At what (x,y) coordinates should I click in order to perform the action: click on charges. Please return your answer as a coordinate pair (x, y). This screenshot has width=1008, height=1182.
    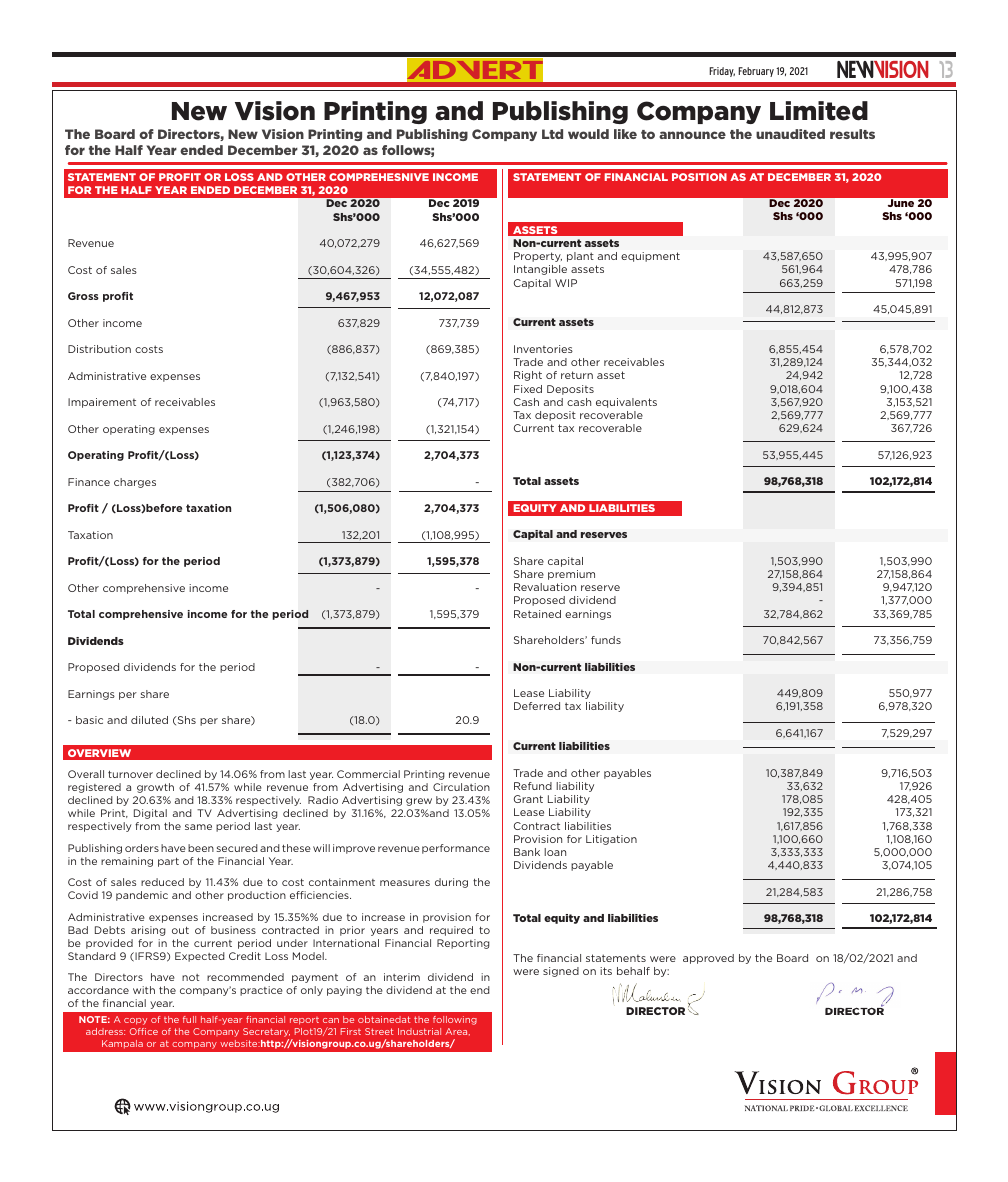
    Looking at the image, I should click on (135, 483).
